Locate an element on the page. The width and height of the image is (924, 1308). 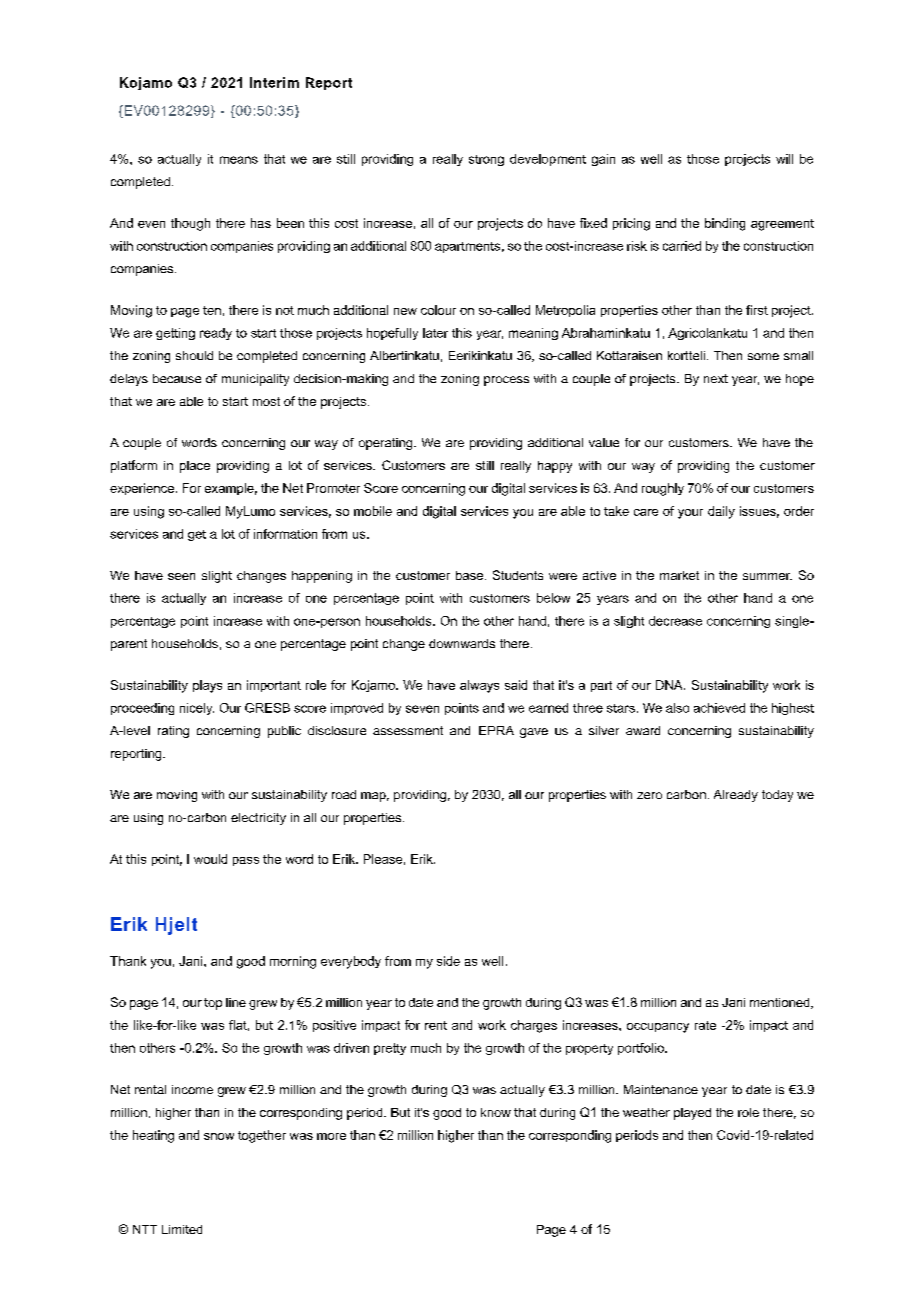
rate is located at coordinates (705, 1025).
